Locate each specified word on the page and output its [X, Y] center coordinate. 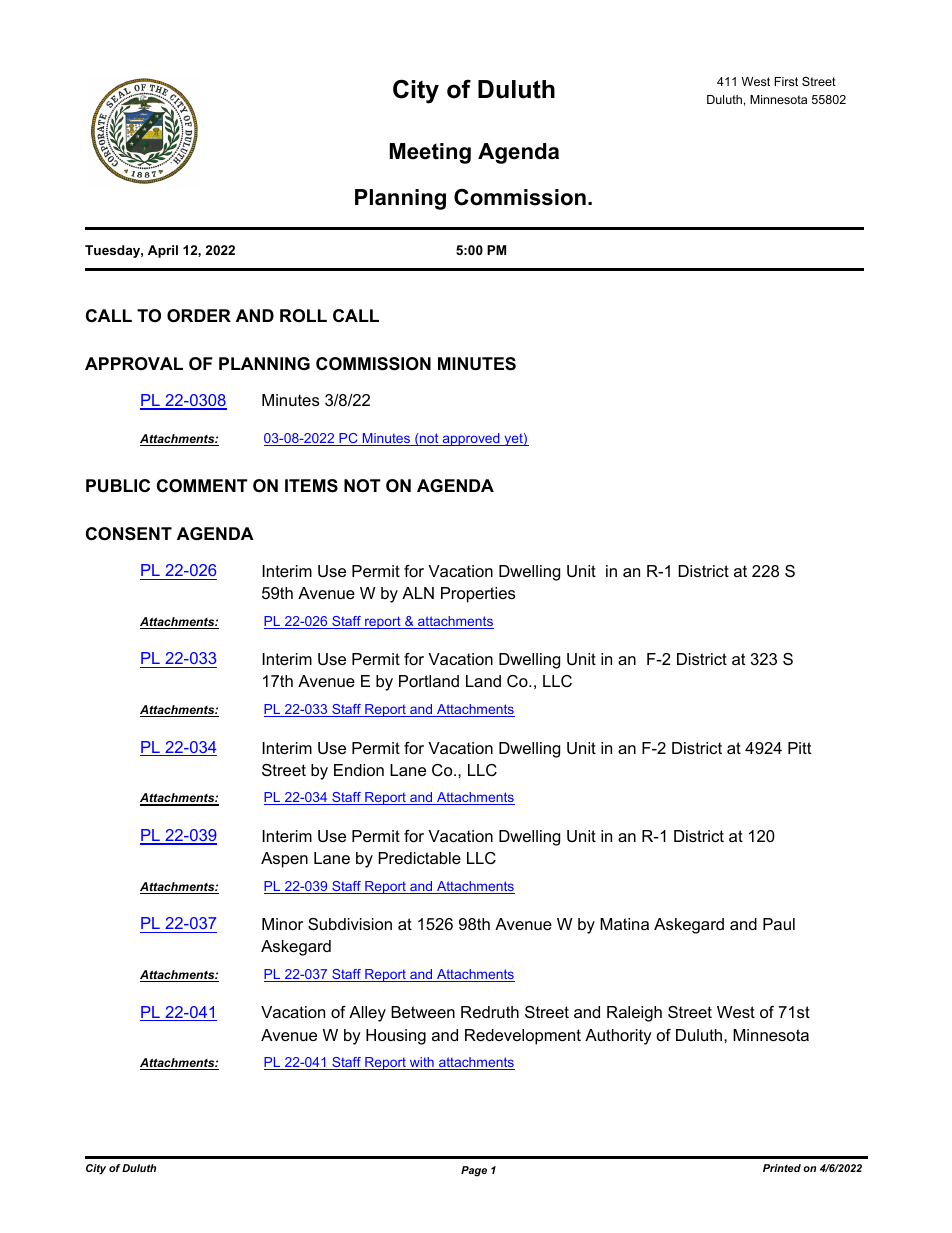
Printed [782, 1168]
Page [474, 1171]
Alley [367, 1014]
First [786, 81]
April [163, 251]
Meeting [430, 153]
